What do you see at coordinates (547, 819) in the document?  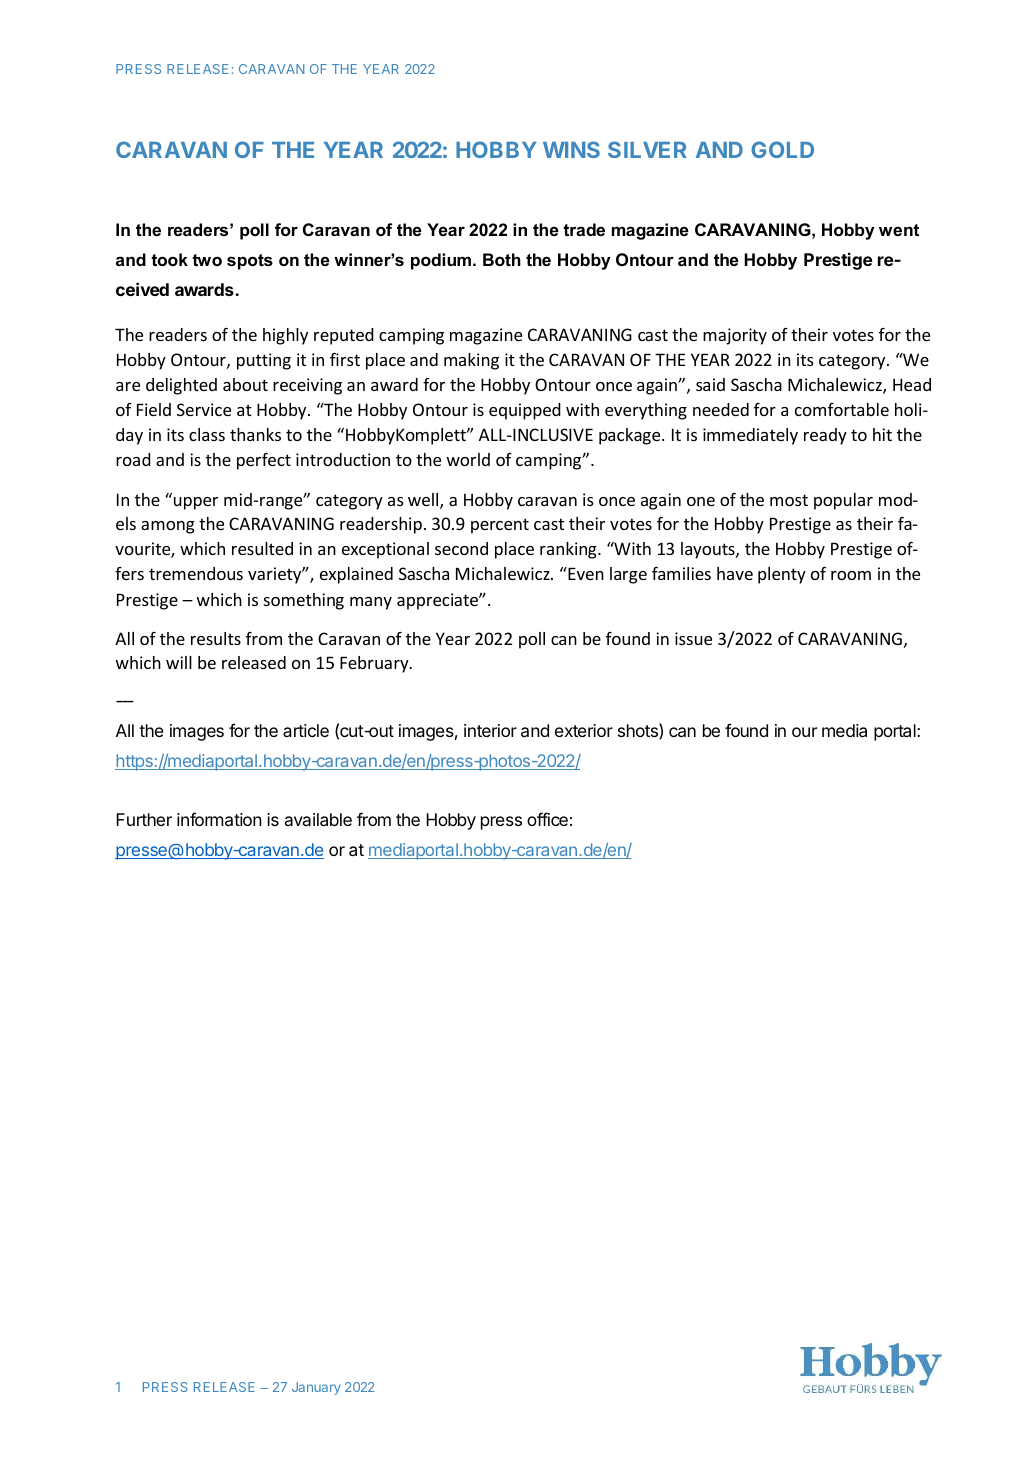 I see `office` at bounding box center [547, 819].
